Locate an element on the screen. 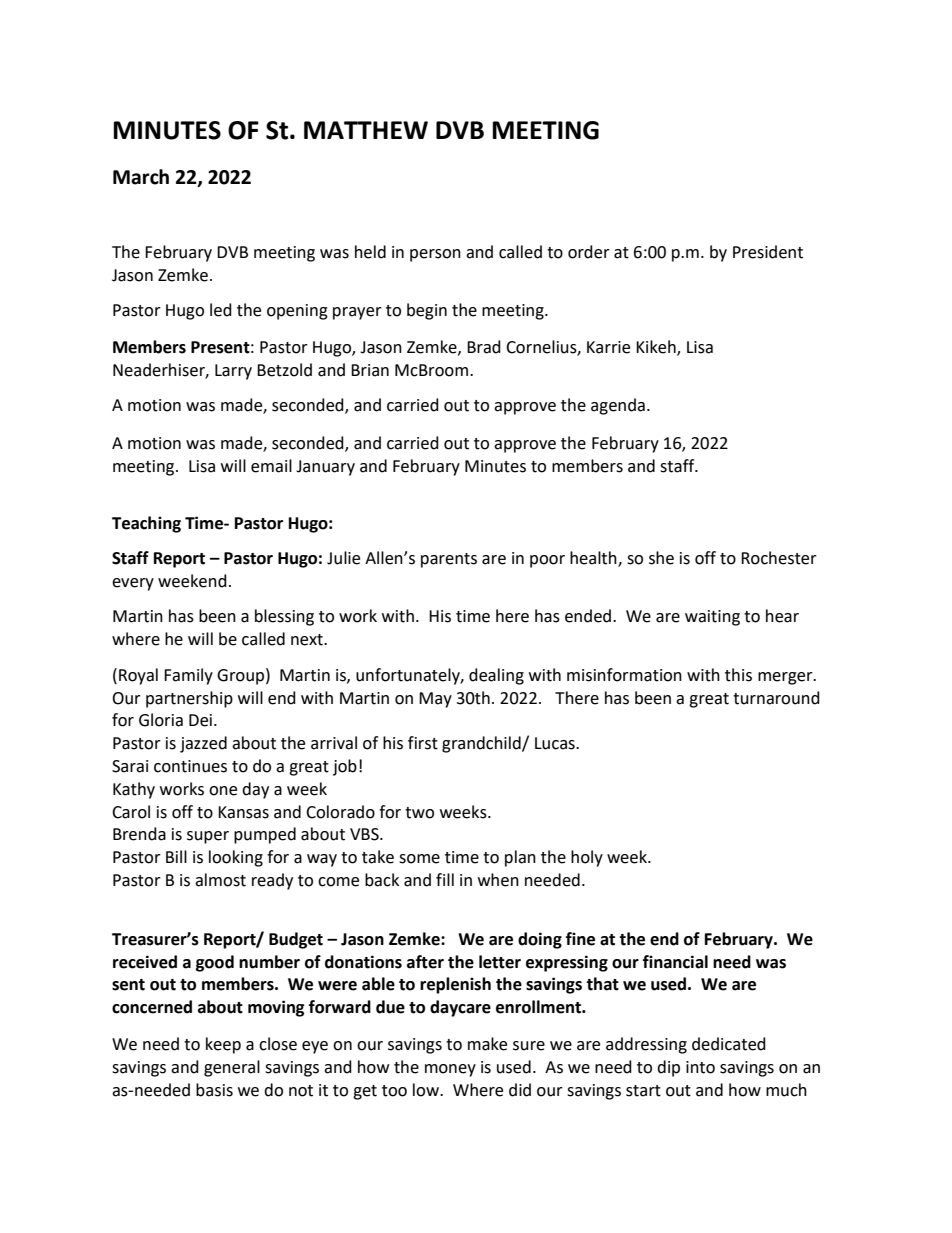 The width and height of the screenshot is (952, 1233). MATTHEW is located at coordinates (366, 130).
